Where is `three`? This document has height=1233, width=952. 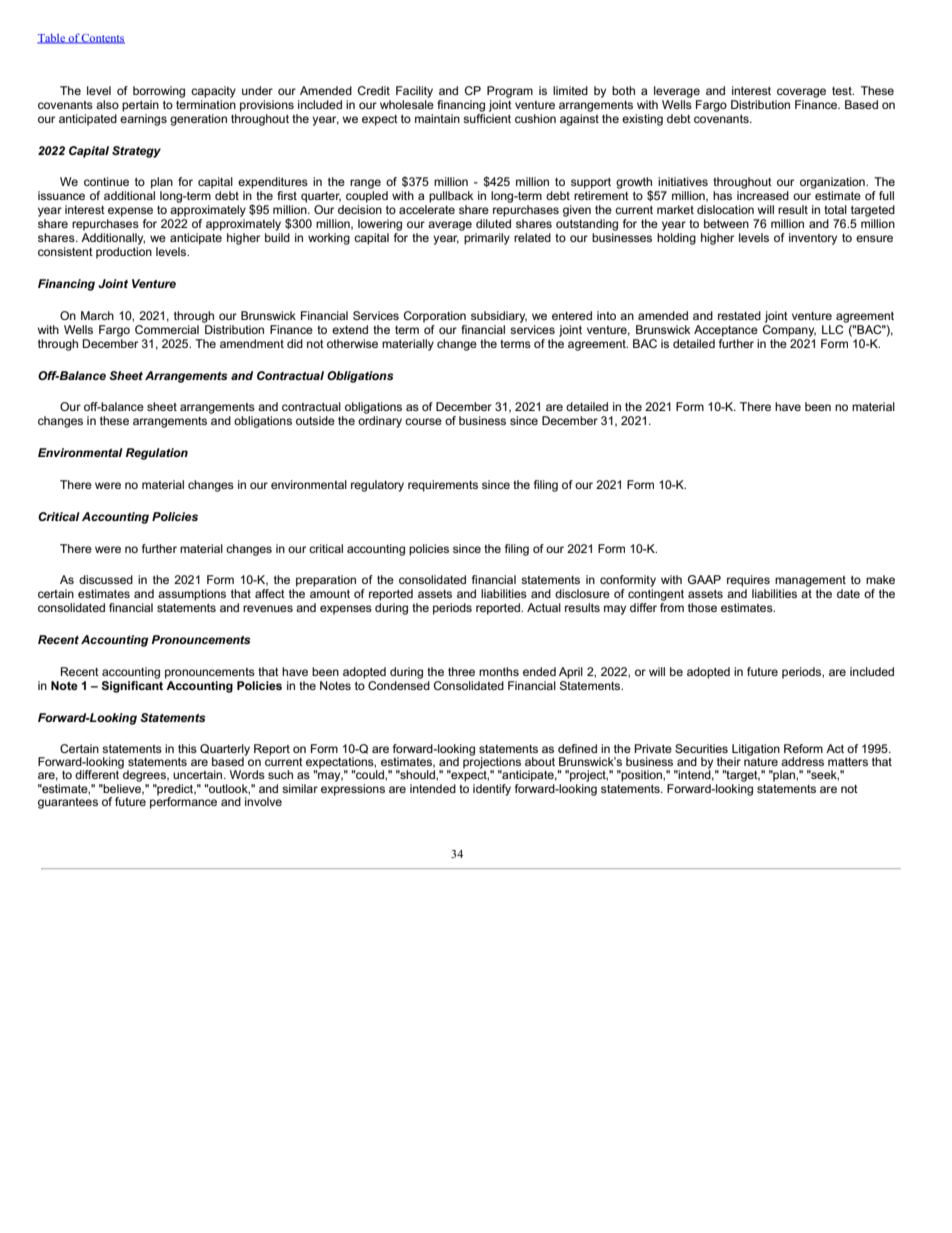 three is located at coordinates (461, 671).
